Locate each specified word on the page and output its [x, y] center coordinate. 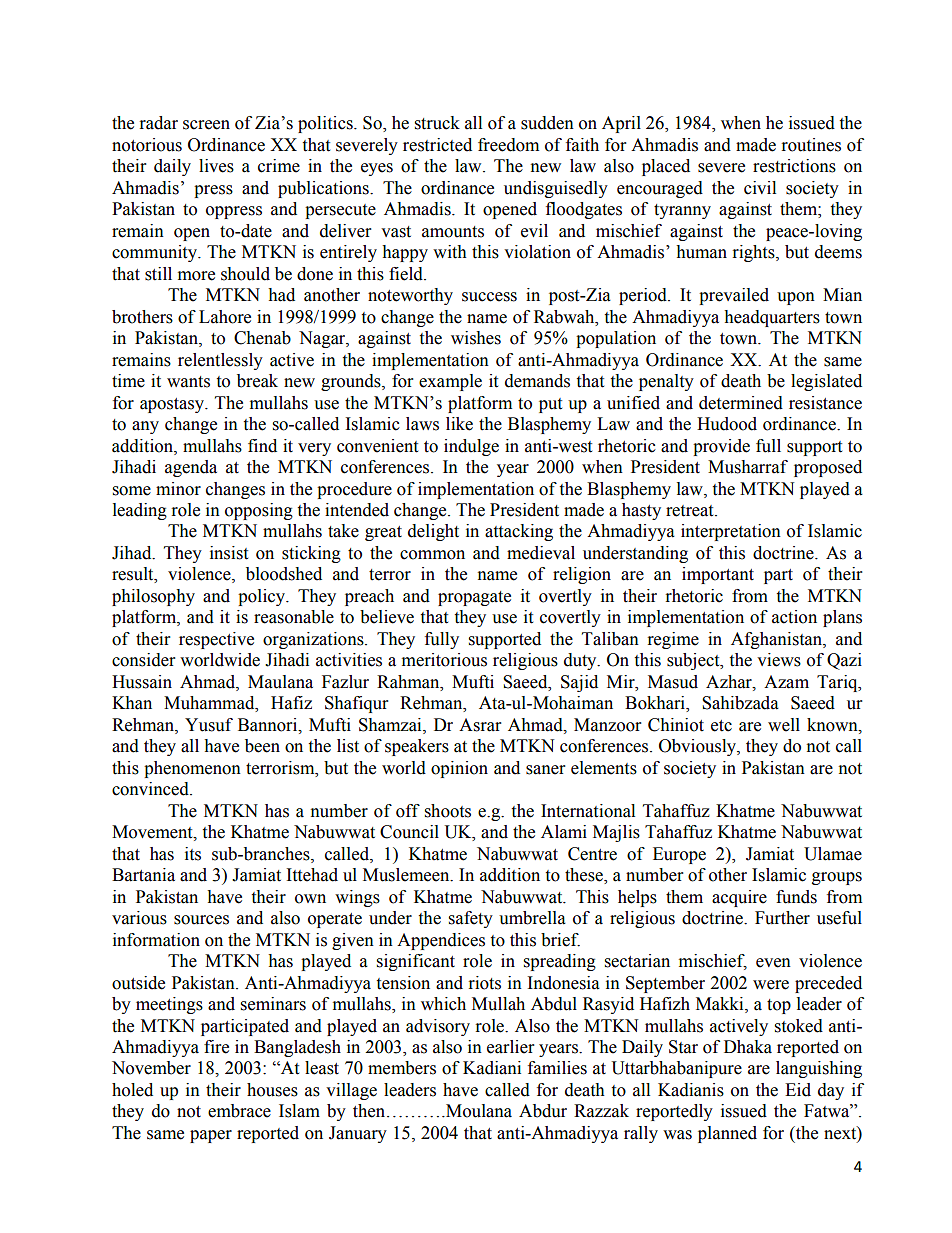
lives [216, 166]
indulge [471, 447]
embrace [239, 1111]
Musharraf [748, 467]
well [784, 725]
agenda [191, 468]
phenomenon [192, 769]
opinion [459, 769]
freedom [508, 145]
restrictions [794, 166]
